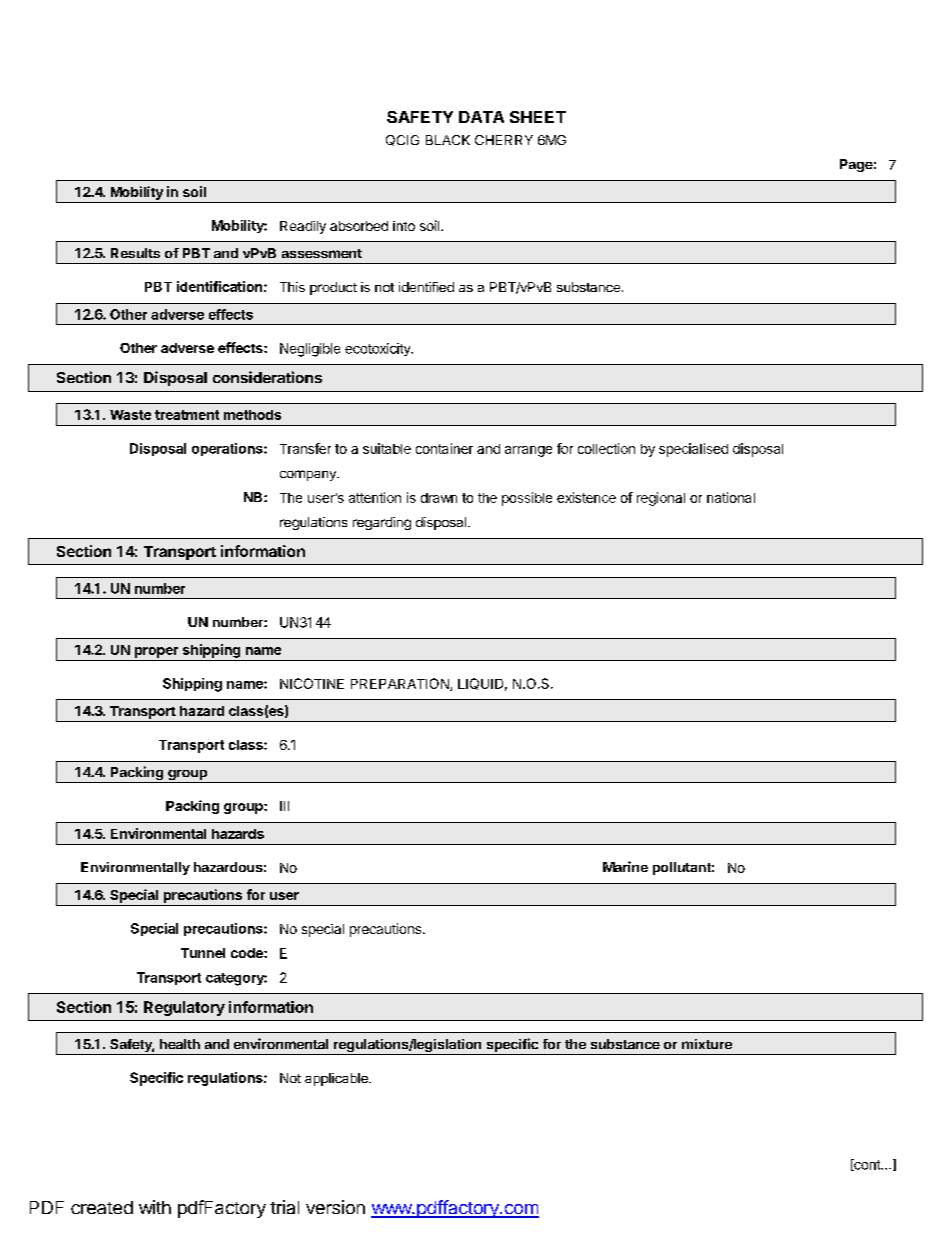  What do you see at coordinates (155, 1207) in the image?
I see `with` at bounding box center [155, 1207].
